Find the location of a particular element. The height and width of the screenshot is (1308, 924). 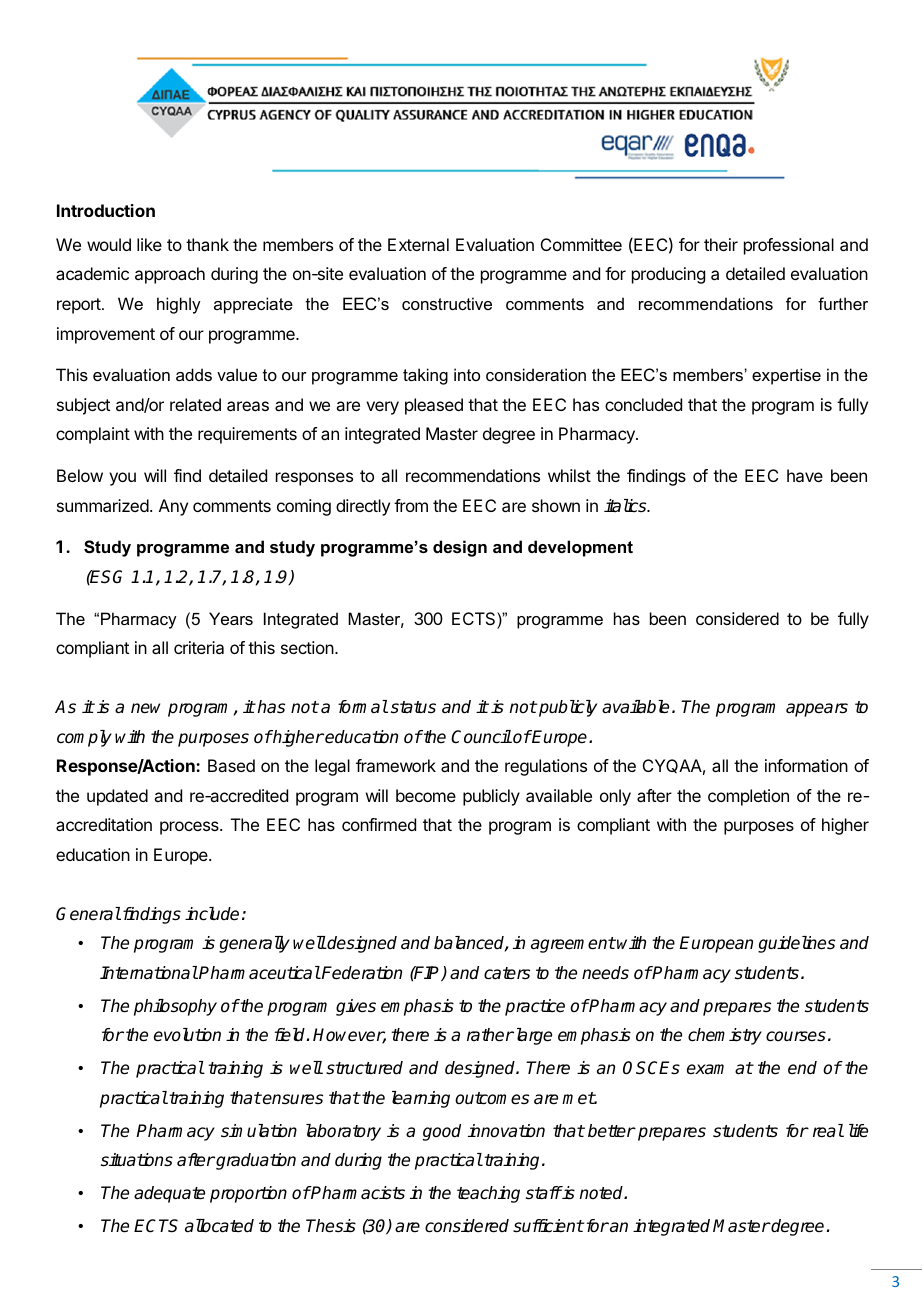

professional is located at coordinates (789, 246).
